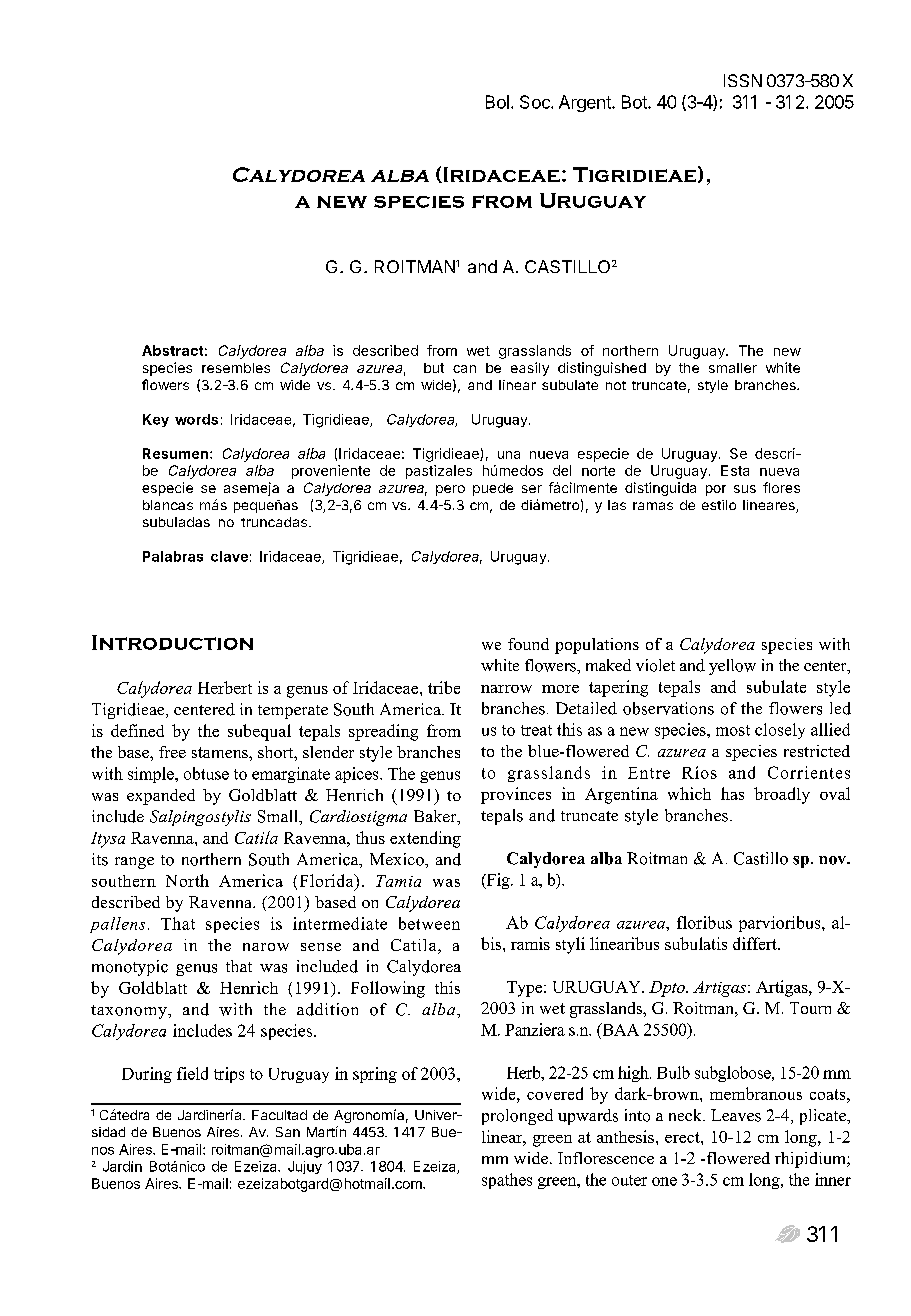 This screenshot has height=1316, width=911. I want to click on Bol, so click(497, 102).
